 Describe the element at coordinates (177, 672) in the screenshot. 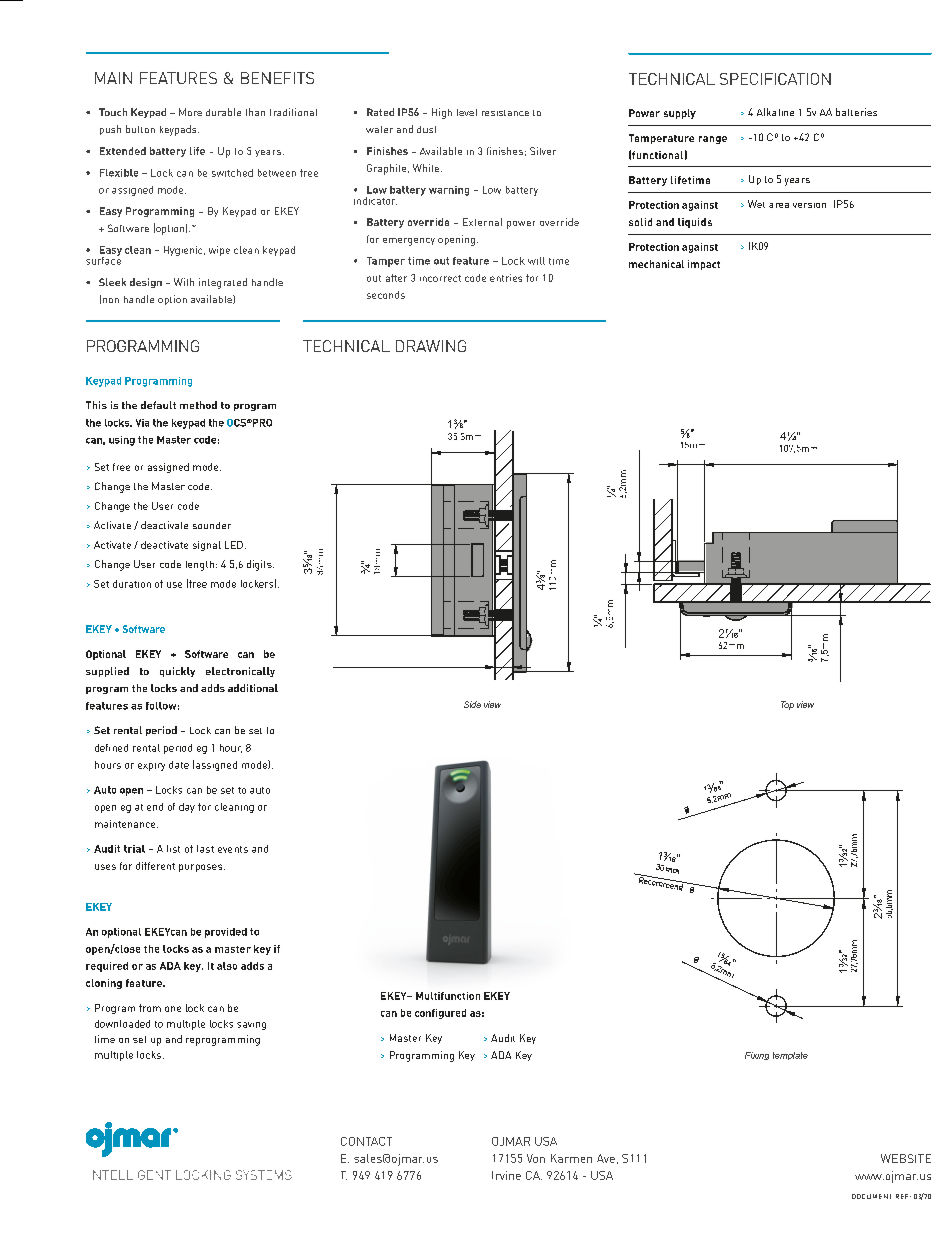

I see `quickly` at that location.
